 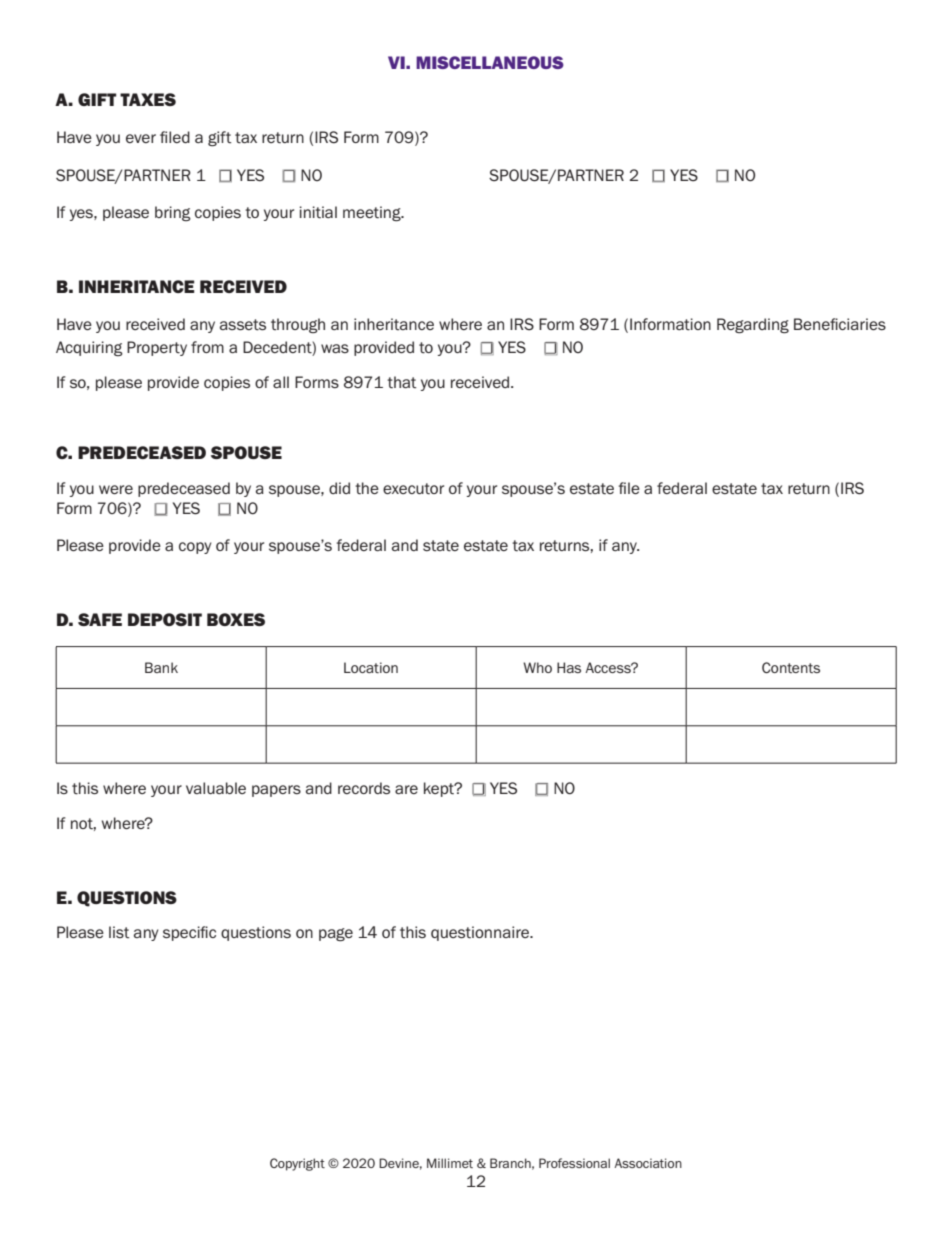 I want to click on Beneficiaries, so click(x=840, y=324).
